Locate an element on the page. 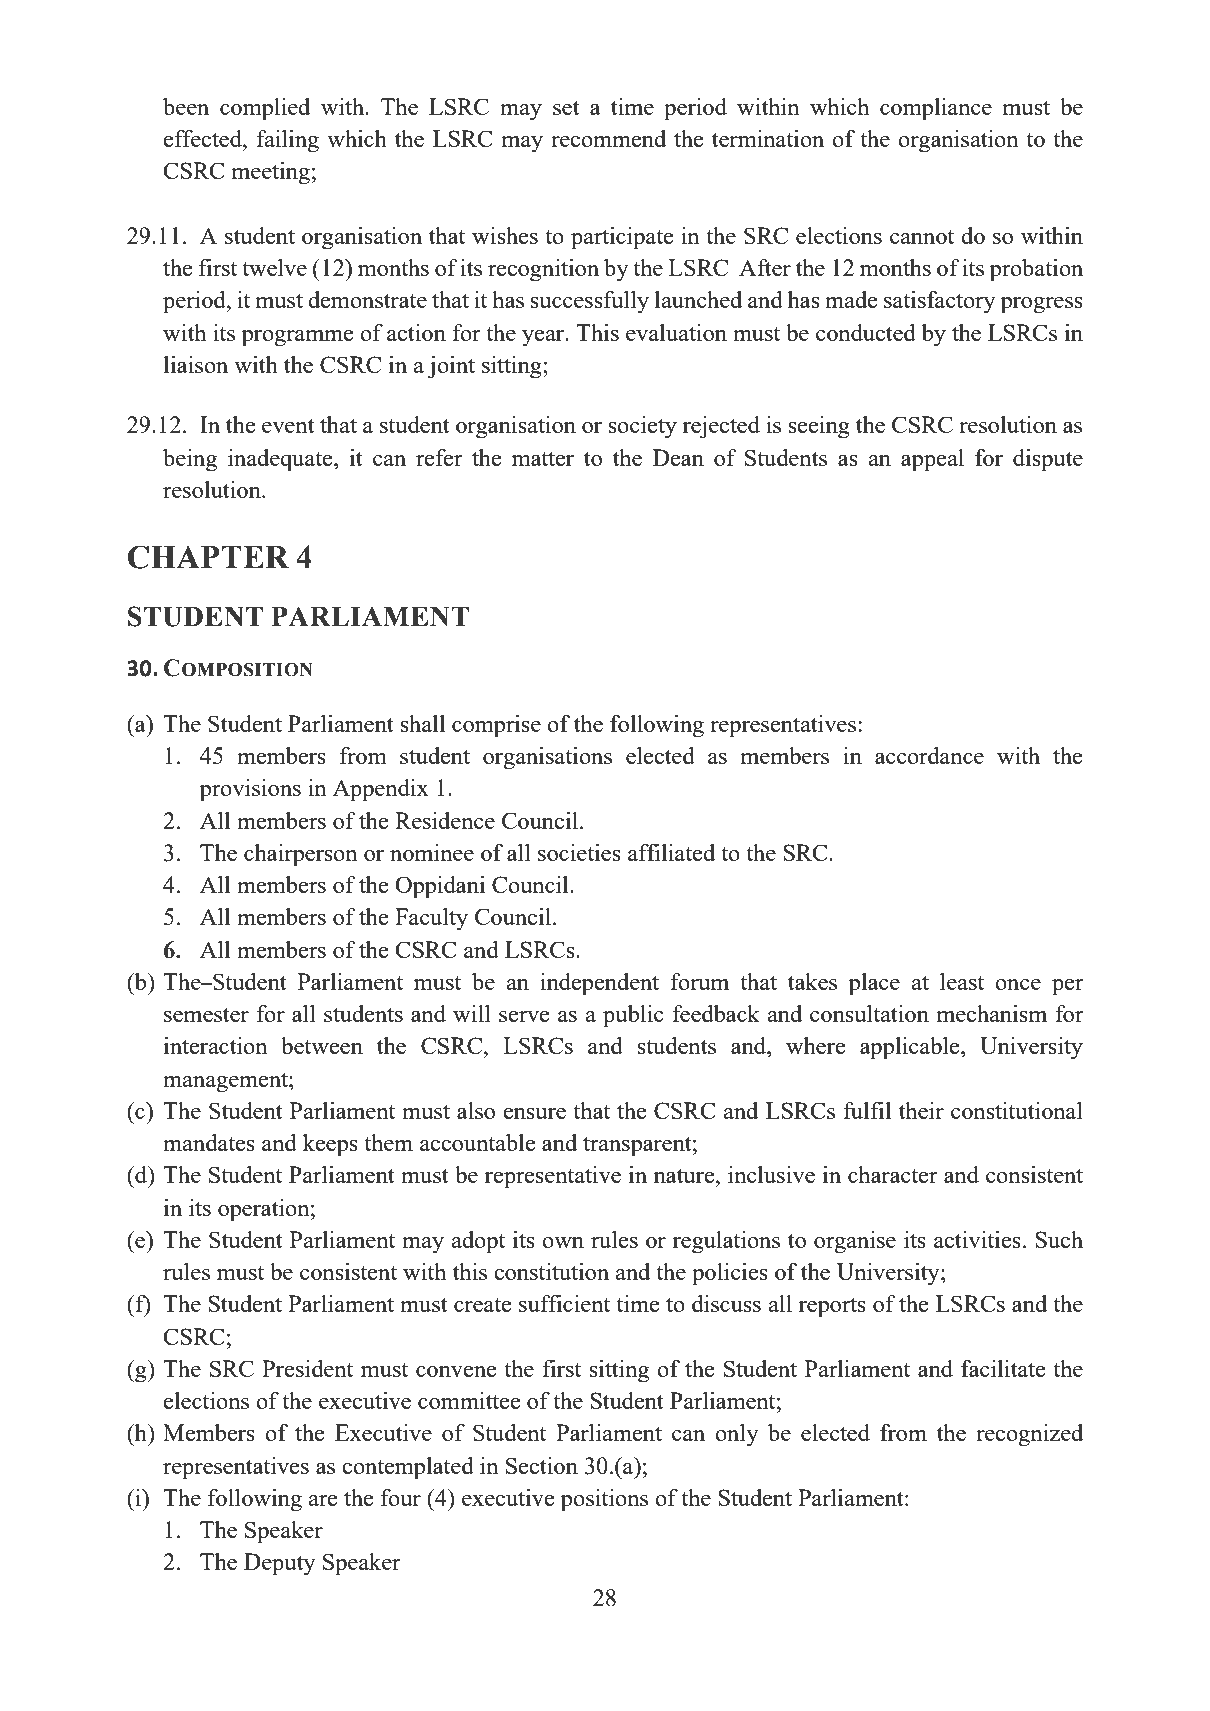 This document has width=1210, height=1711. failing is located at coordinates (287, 141).
